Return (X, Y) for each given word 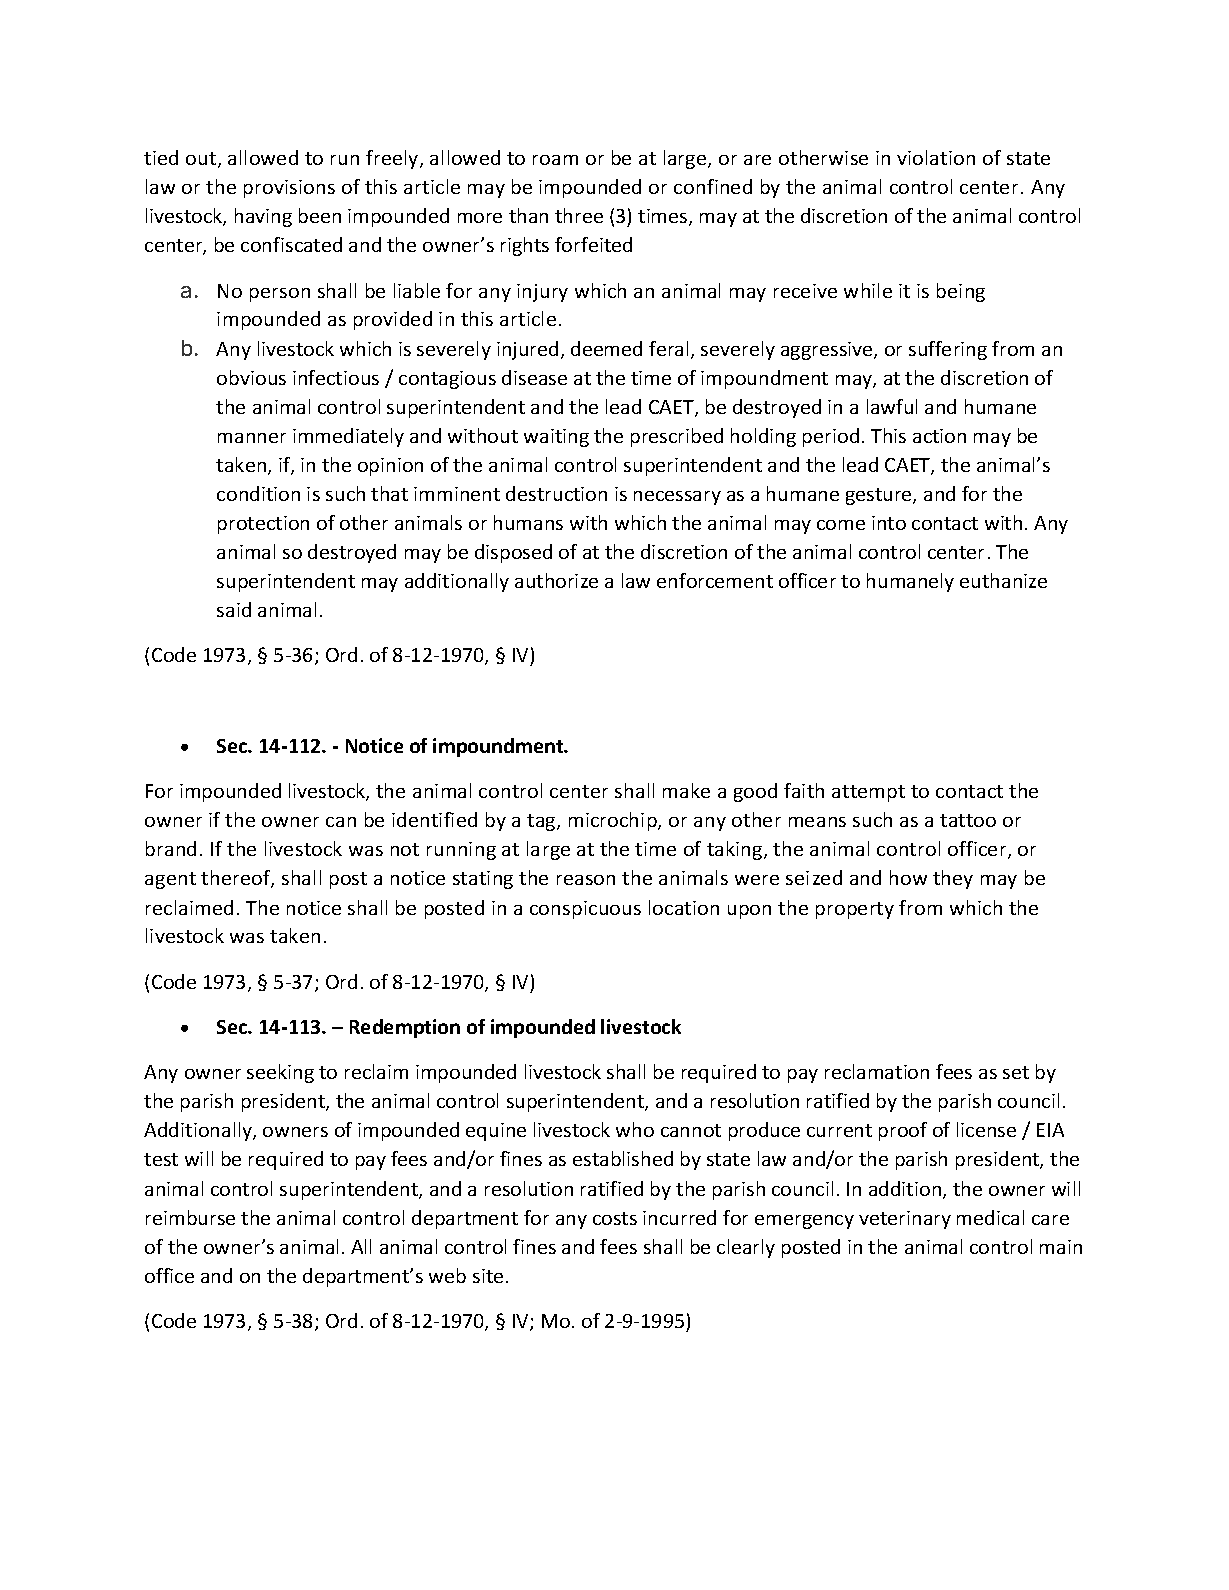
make (686, 790)
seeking (280, 1073)
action (939, 436)
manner (252, 438)
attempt (868, 793)
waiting (556, 438)
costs (615, 1218)
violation (936, 157)
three (579, 215)
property (855, 910)
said (234, 609)
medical (990, 1217)
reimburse (190, 1217)
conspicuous (585, 910)
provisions (289, 189)
